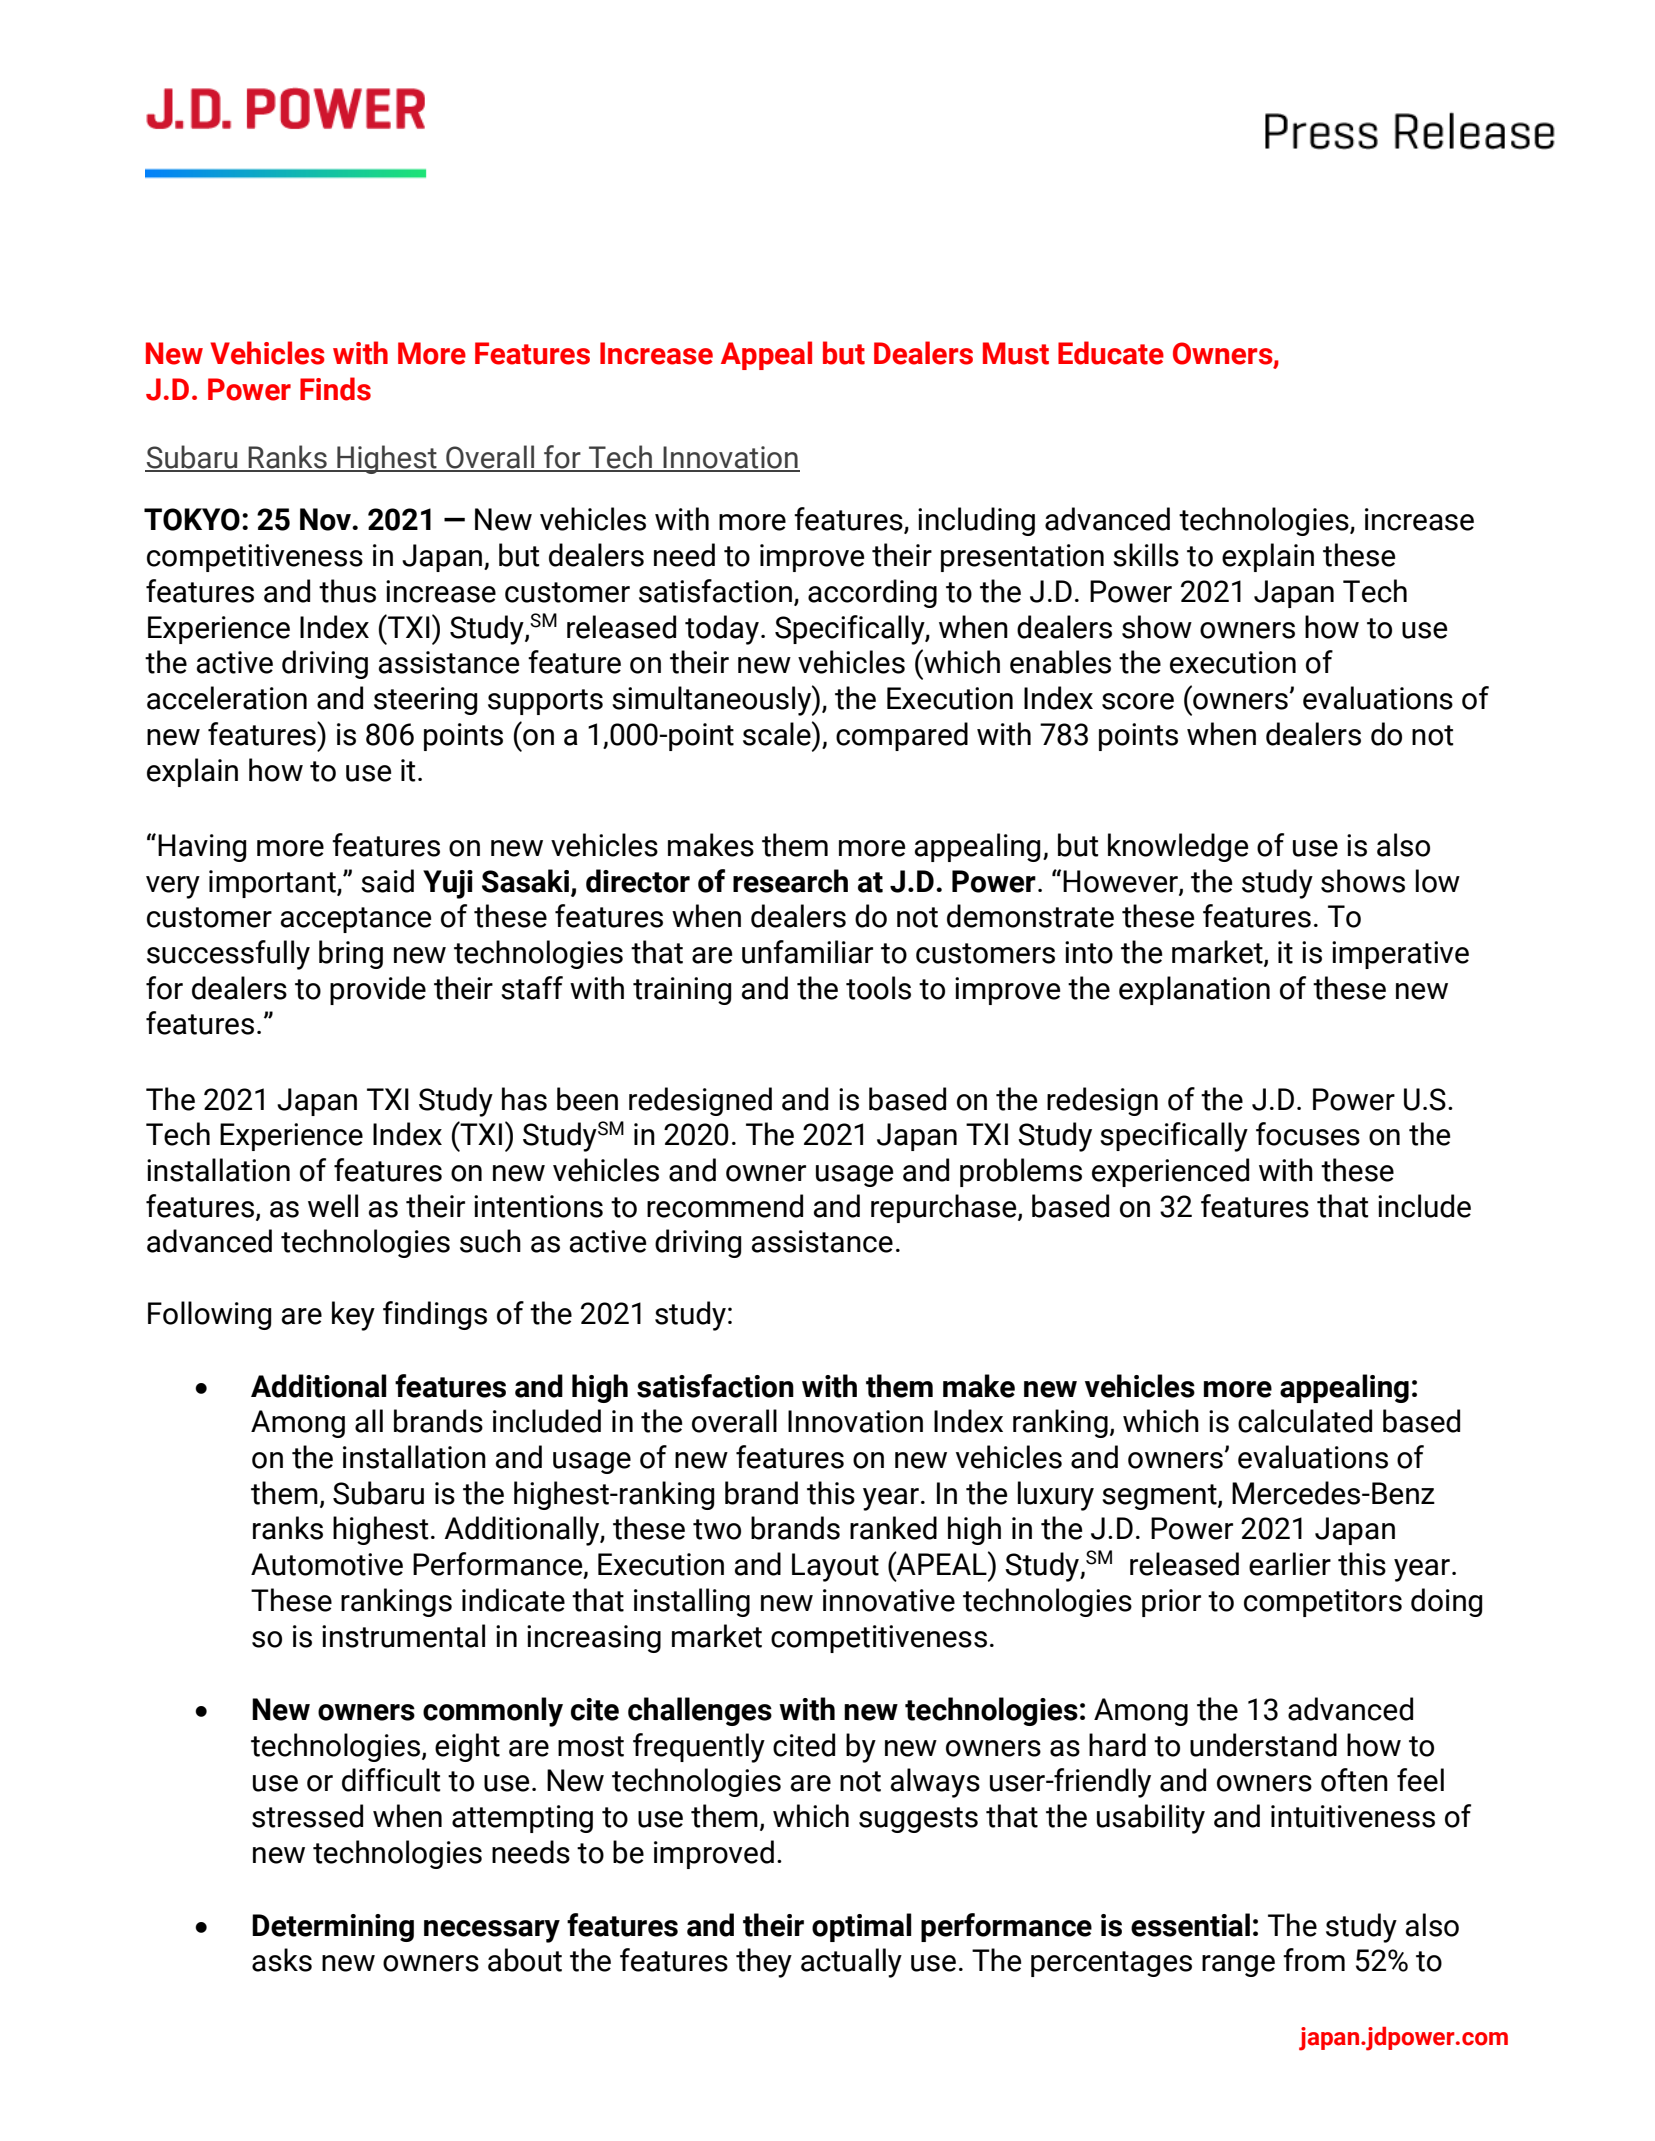 The image size is (1655, 2141). Describe the element at coordinates (725, 1206) in the screenshot. I see `recommend` at that location.
